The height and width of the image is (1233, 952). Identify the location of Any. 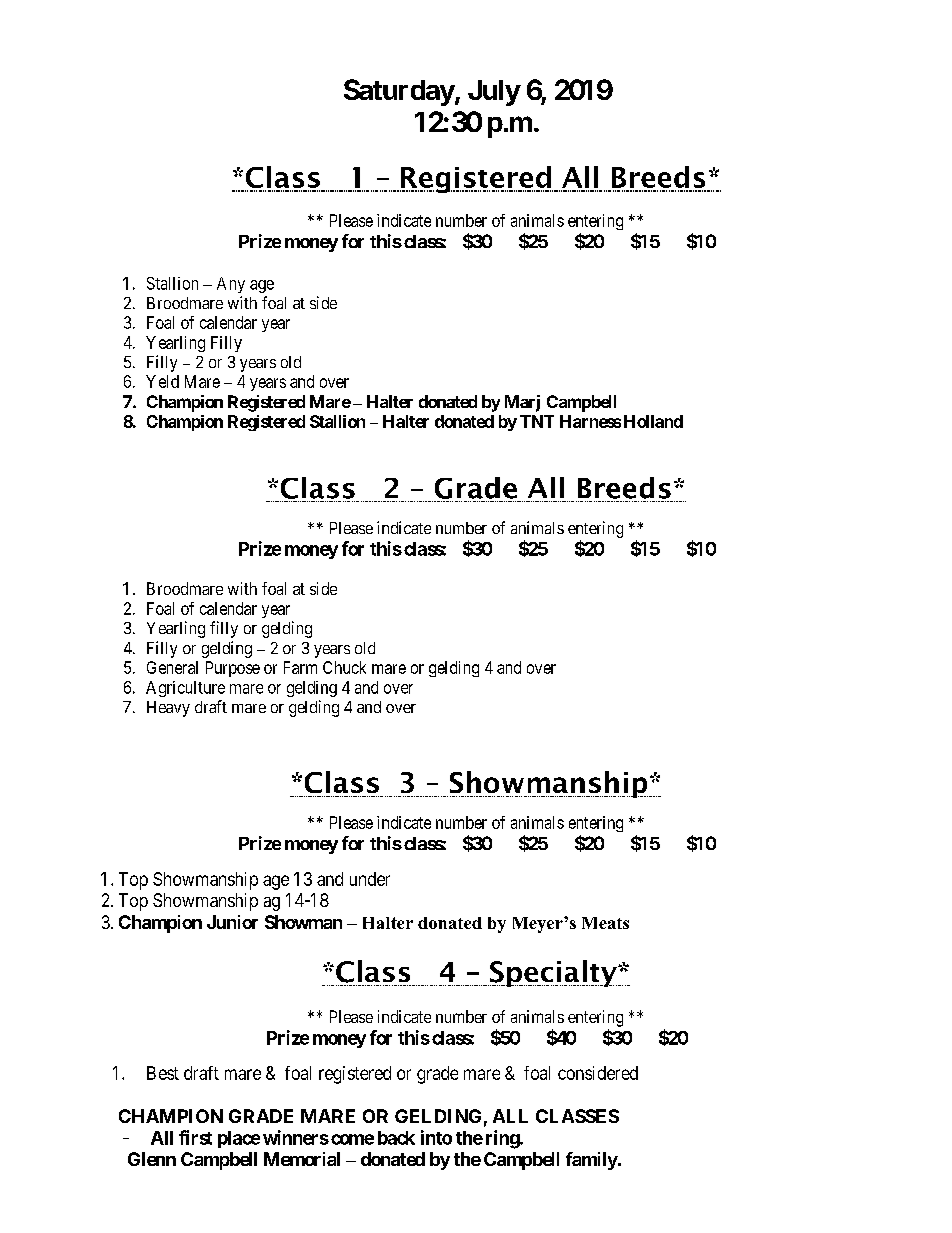
(231, 285).
